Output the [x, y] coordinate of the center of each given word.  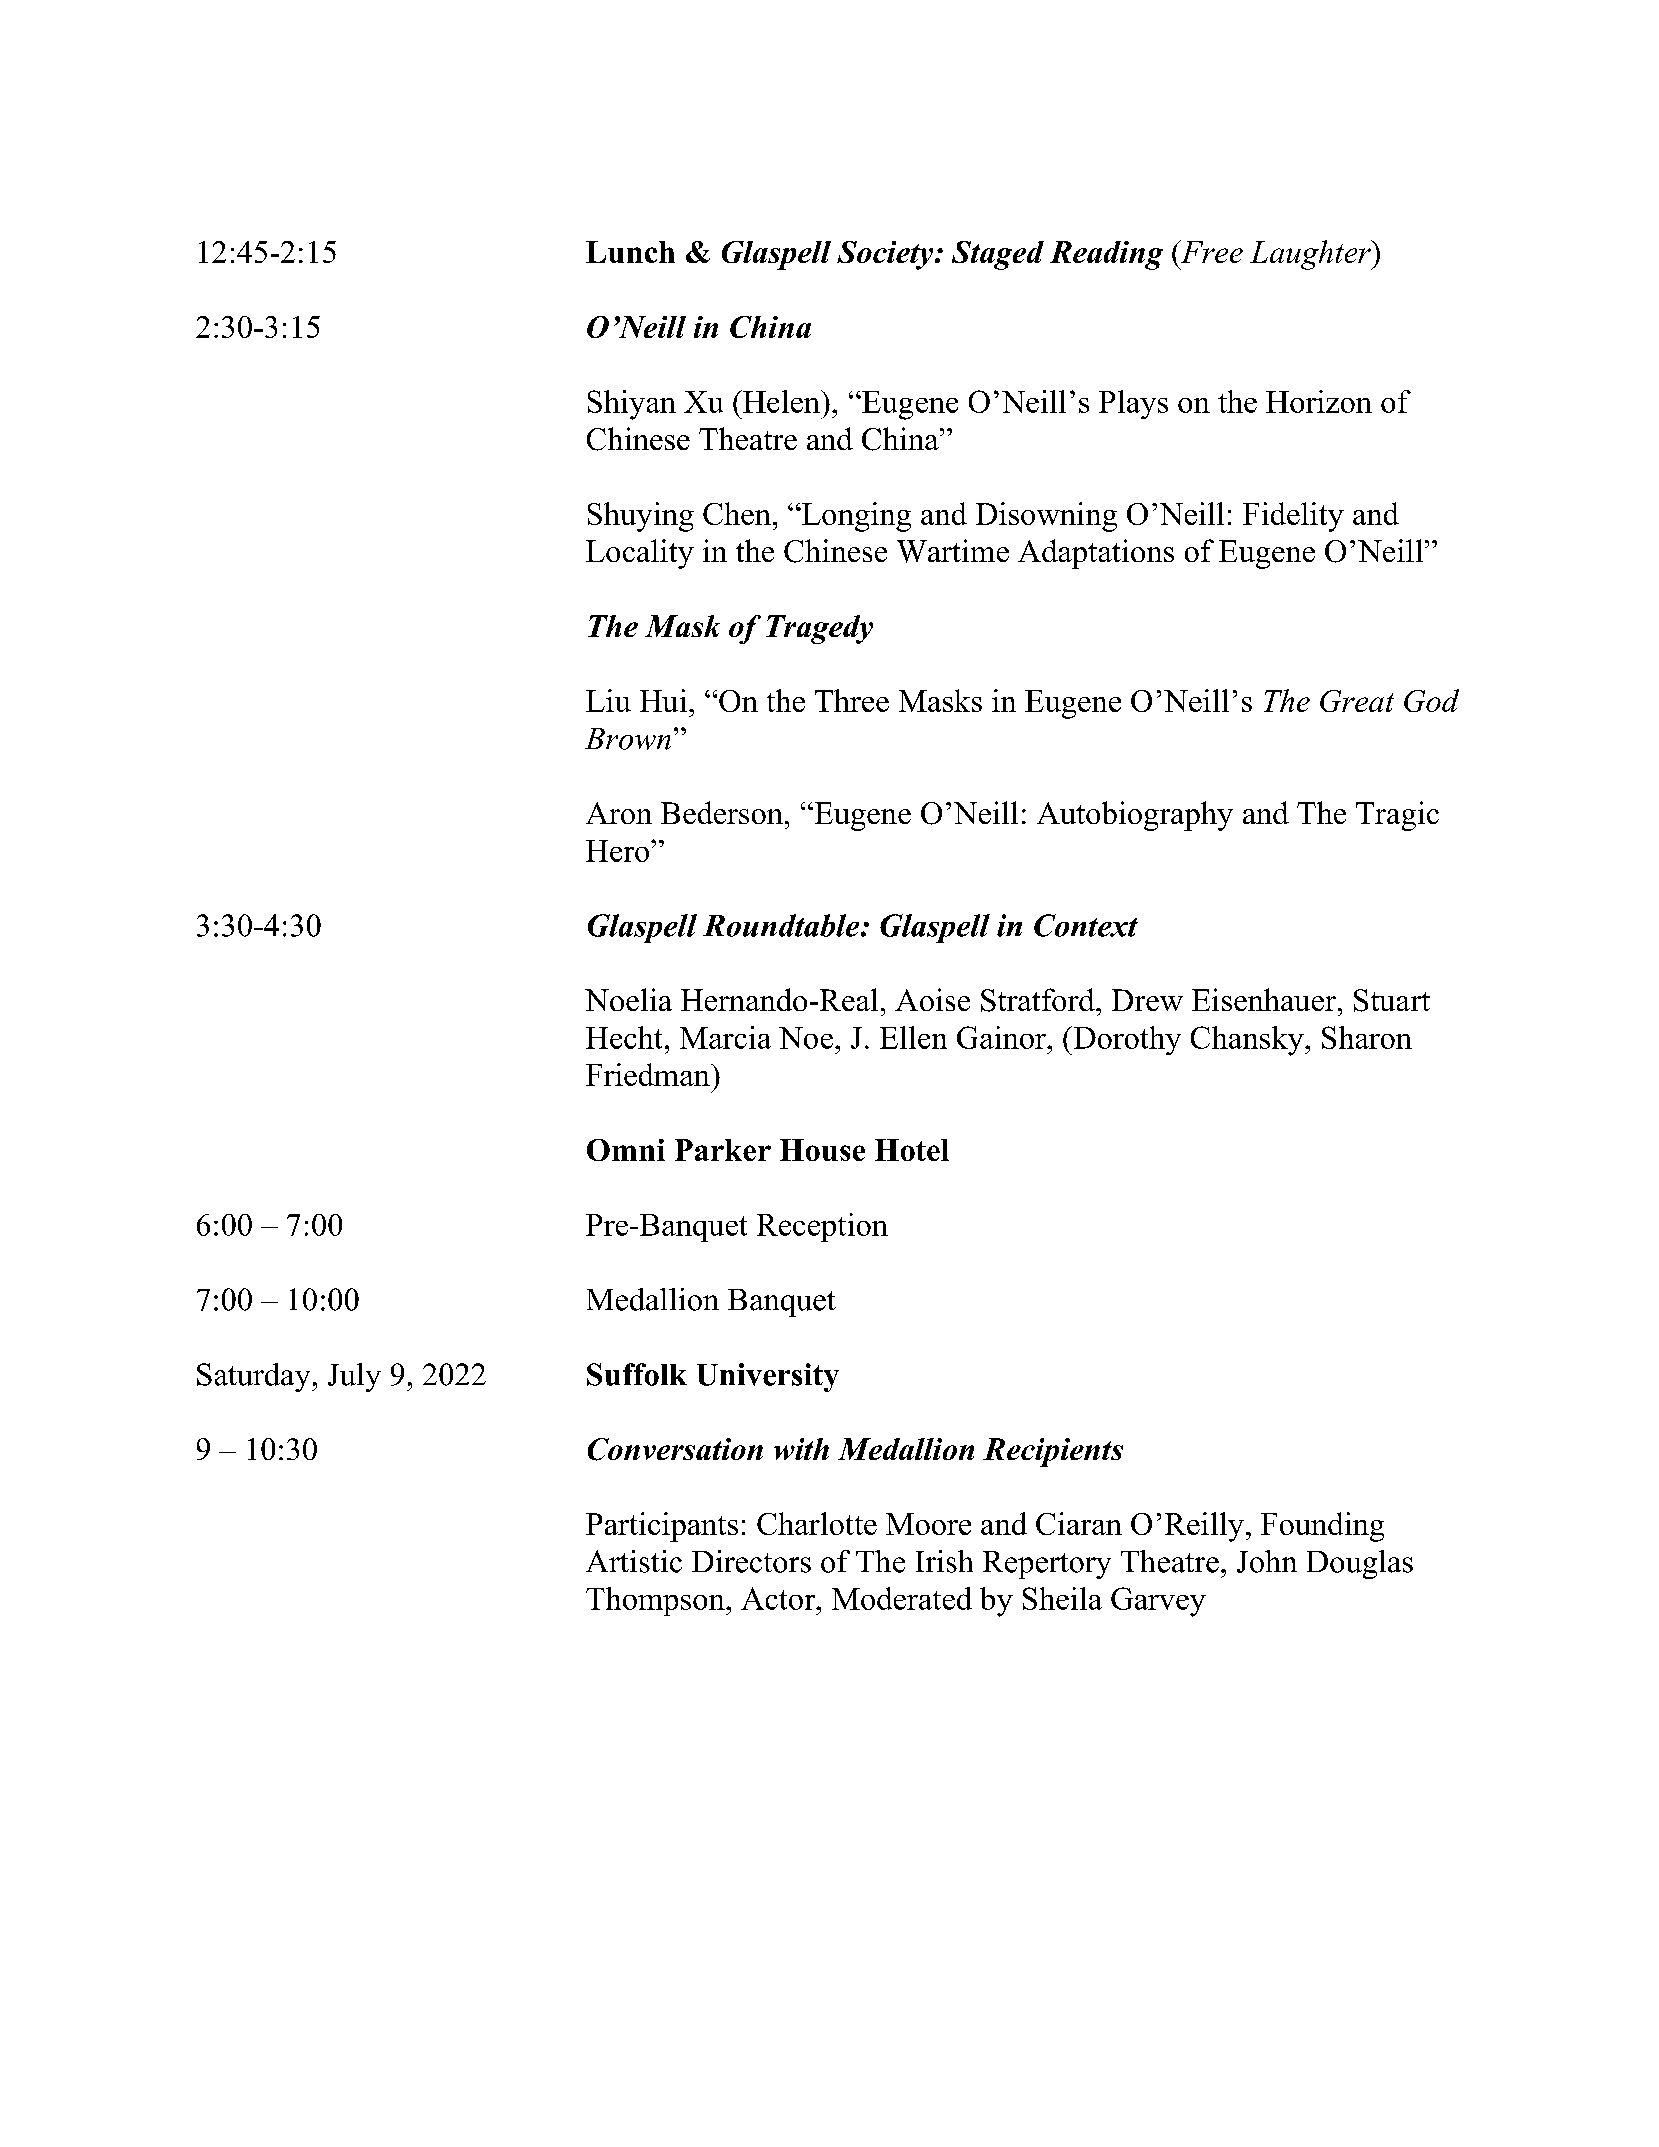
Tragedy [819, 629]
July [354, 1377]
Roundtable [782, 925]
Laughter [1311, 255]
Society [886, 255]
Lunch [630, 252]
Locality [640, 554]
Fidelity [1293, 517]
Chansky [1248, 1041]
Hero [619, 851]
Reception [822, 1227]
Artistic [634, 1561]
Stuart [1392, 1000]
